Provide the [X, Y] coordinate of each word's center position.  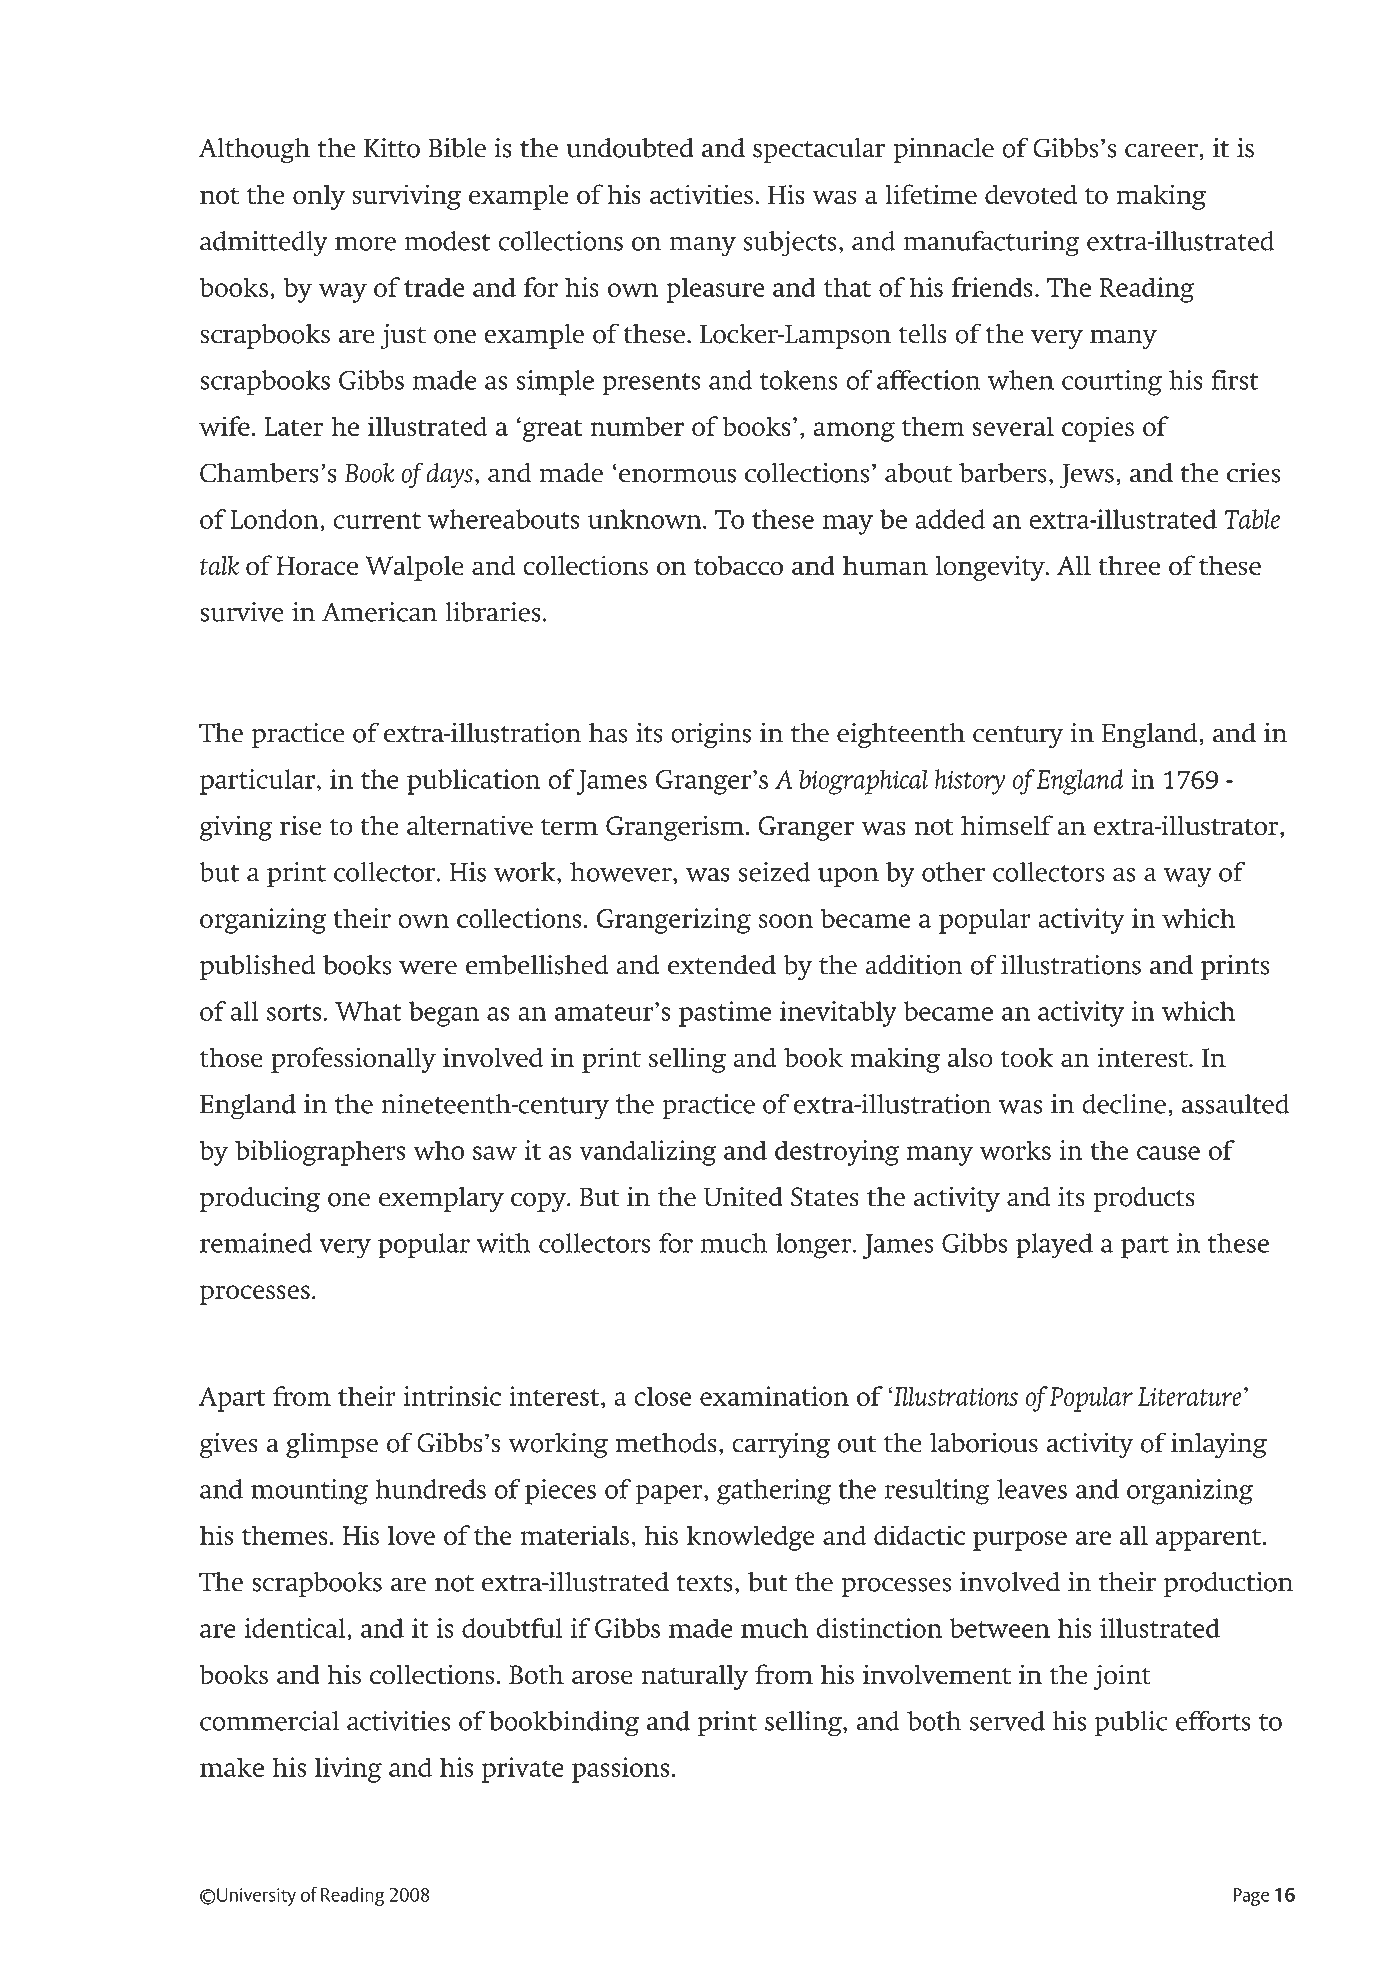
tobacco [738, 566]
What [368, 1011]
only [319, 197]
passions [620, 1770]
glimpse [332, 1445]
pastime [725, 1014]
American [379, 612]
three [1129, 565]
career [1162, 151]
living [348, 1770]
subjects [790, 243]
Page [1251, 1897]
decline [1124, 1104]
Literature [1190, 1396]
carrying [781, 1445]
